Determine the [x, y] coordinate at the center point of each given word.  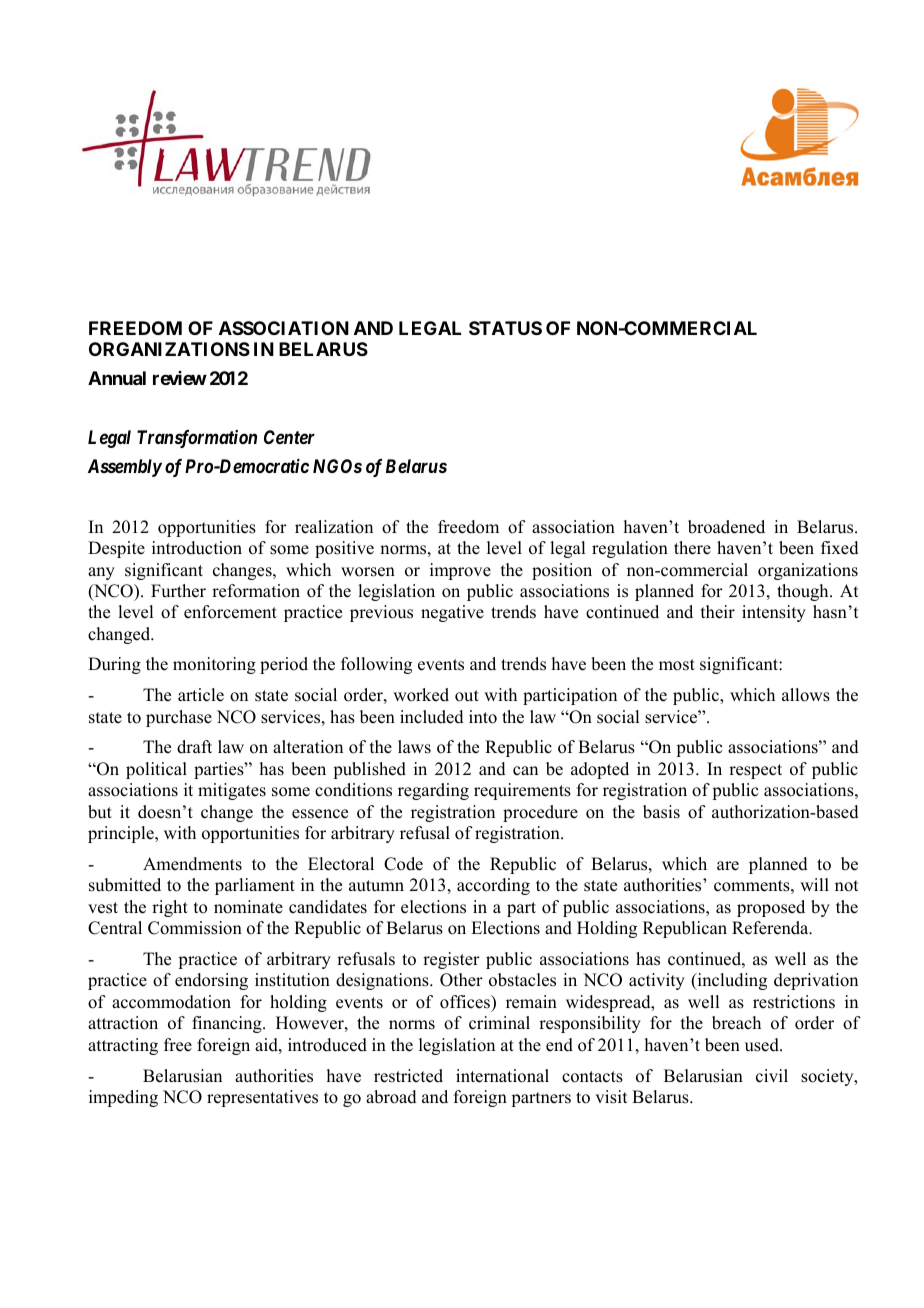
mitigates [232, 791]
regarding [433, 791]
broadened [726, 527]
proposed [771, 908]
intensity [774, 613]
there [692, 548]
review [180, 378]
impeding [123, 1098]
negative [452, 613]
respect [755, 771]
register [451, 960]
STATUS [505, 328]
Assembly [125, 468]
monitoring [214, 665]
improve [460, 571]
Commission [195, 928]
